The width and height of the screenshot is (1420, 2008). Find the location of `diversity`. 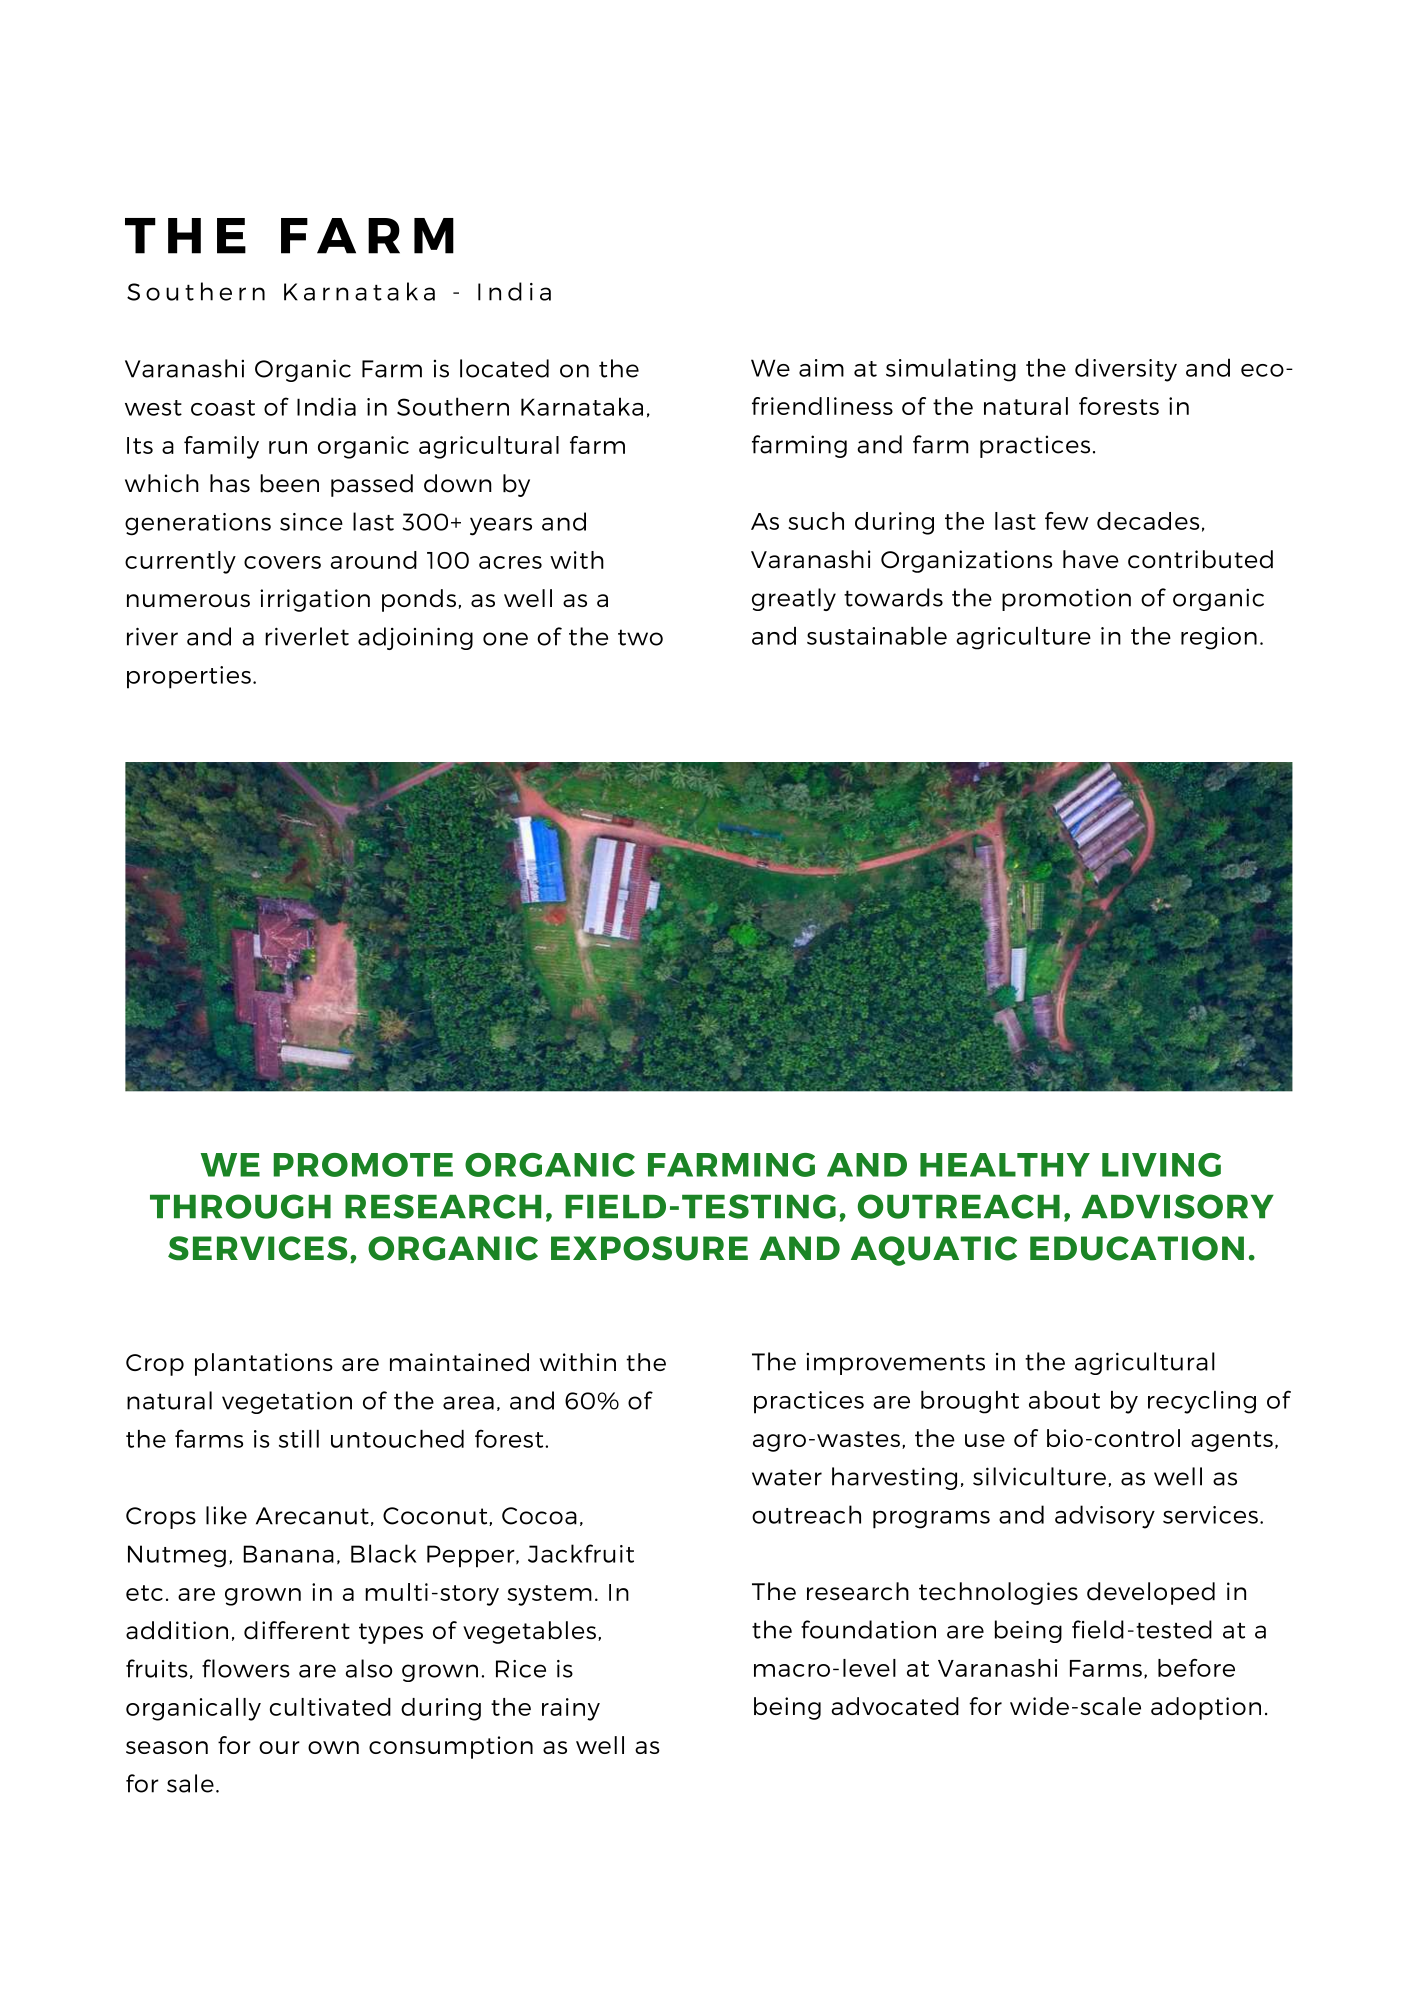

diversity is located at coordinates (1126, 370).
